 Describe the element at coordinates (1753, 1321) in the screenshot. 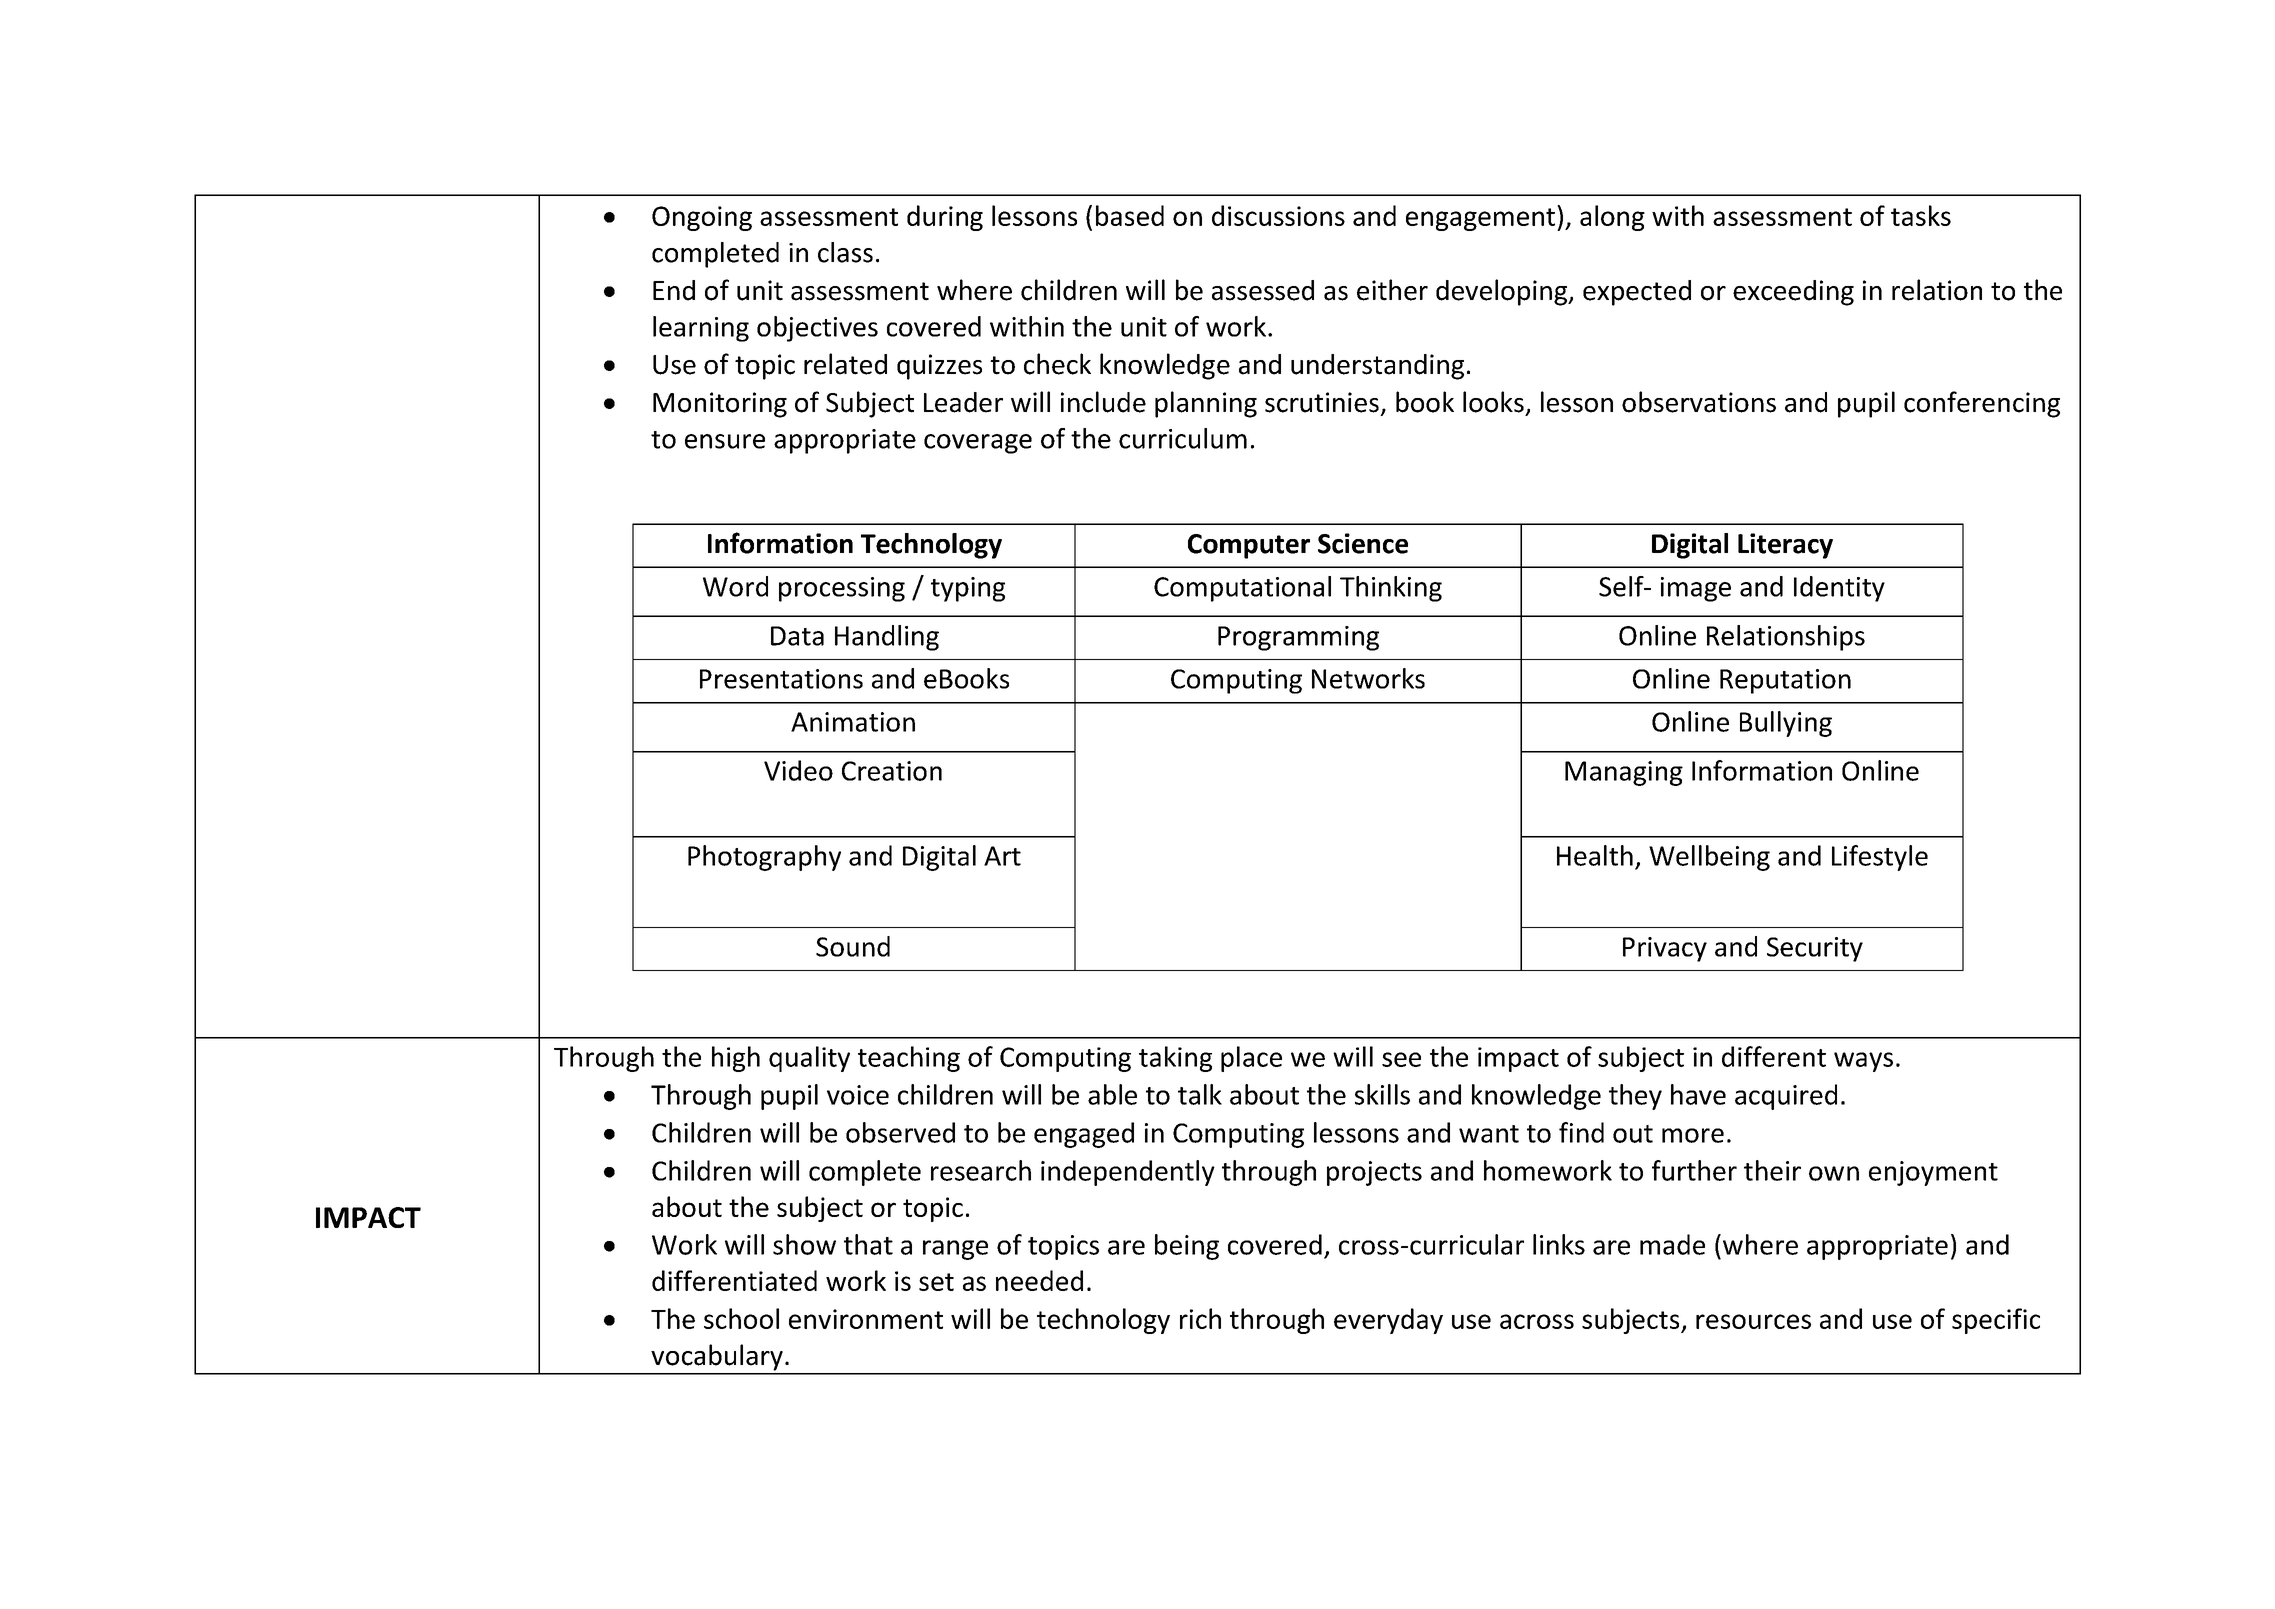

I see `resources` at that location.
